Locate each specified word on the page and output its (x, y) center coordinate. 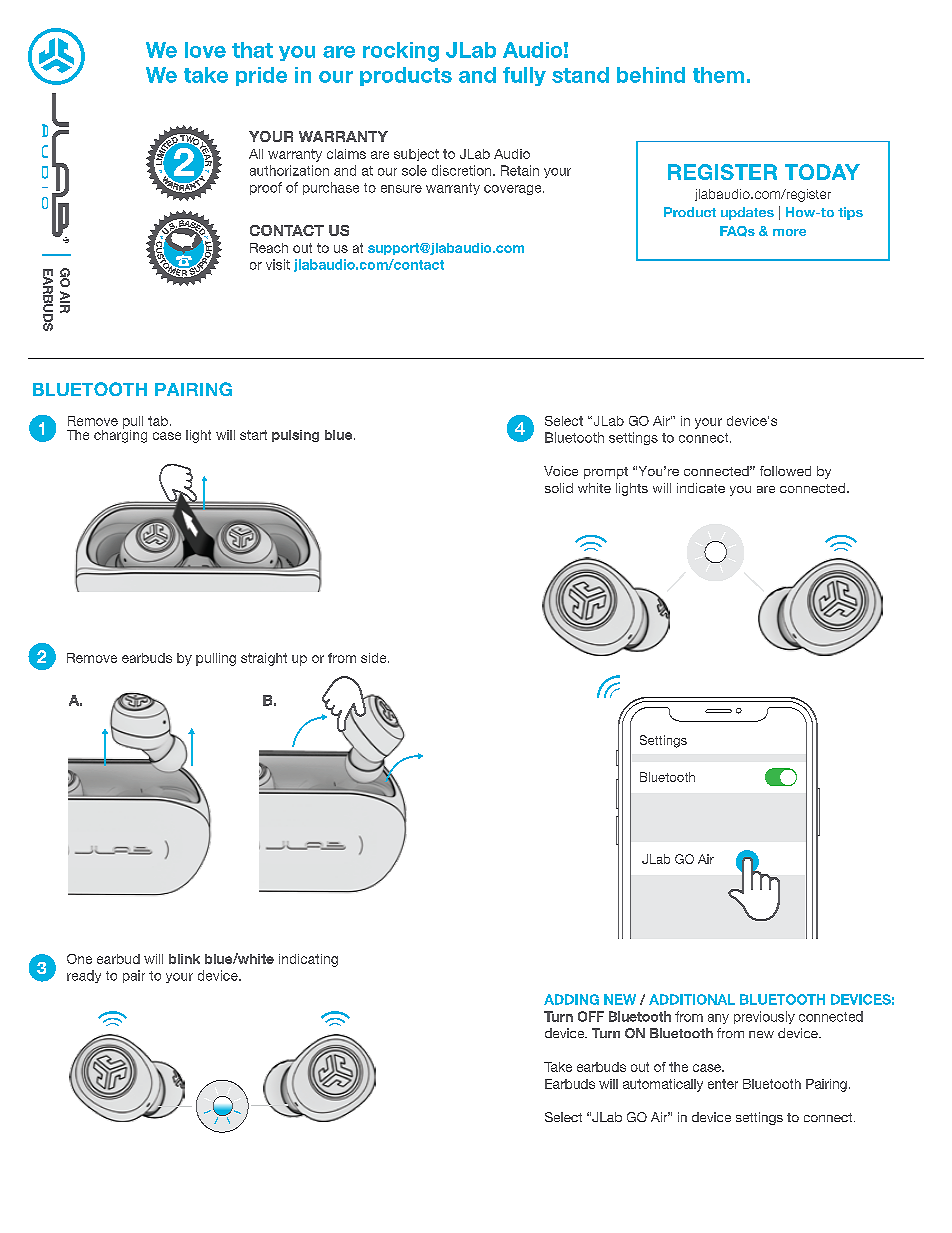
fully (524, 76)
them (718, 75)
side (375, 658)
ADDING (571, 999)
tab (158, 421)
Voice (561, 471)
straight (264, 659)
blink (184, 959)
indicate (701, 488)
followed (785, 471)
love (205, 50)
